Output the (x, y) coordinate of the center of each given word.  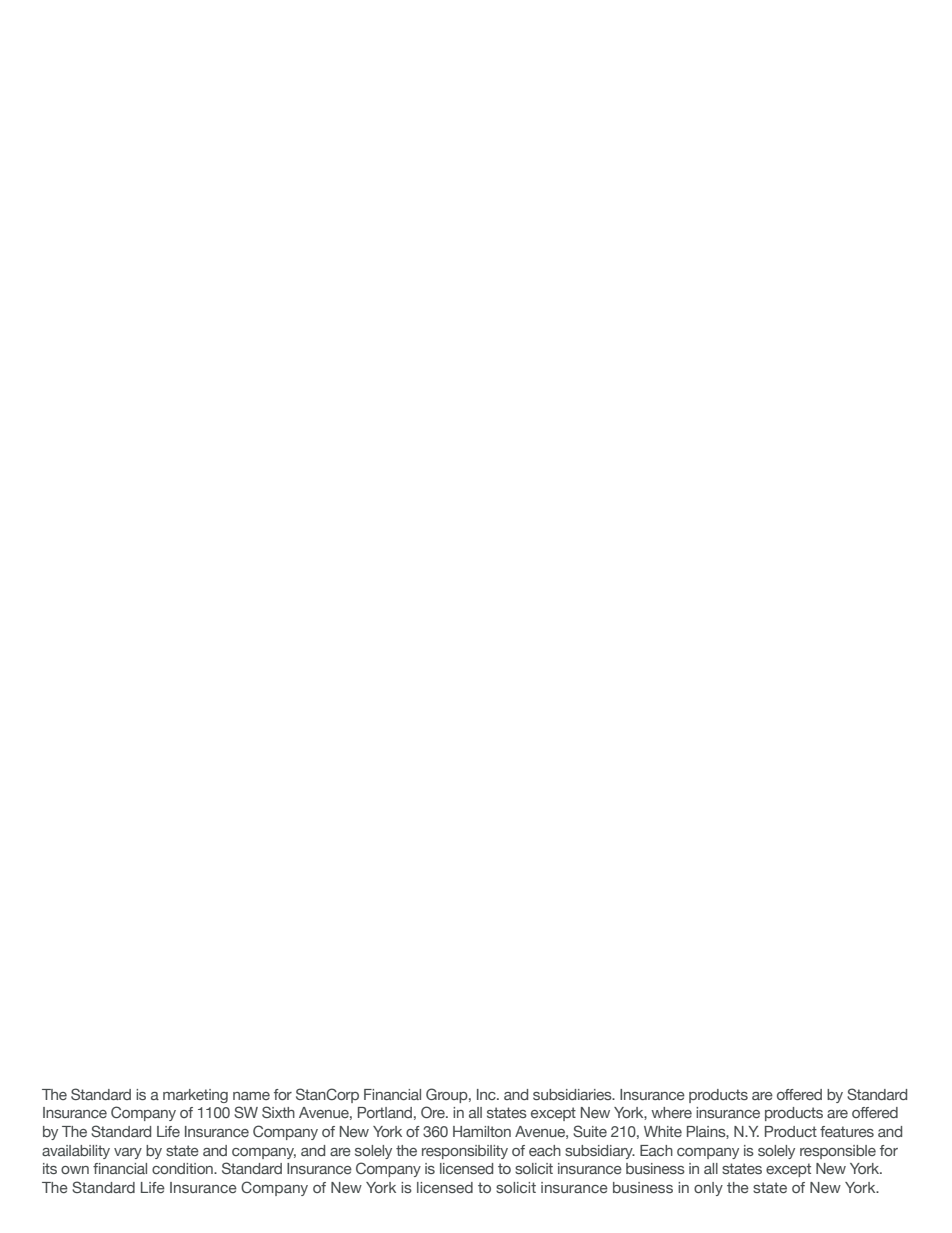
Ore (434, 1112)
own (75, 1170)
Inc (487, 1094)
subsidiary (600, 1152)
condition (183, 1168)
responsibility (465, 1152)
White (663, 1131)
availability (76, 1152)
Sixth (278, 1112)
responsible (838, 1152)
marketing (195, 1096)
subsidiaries (573, 1094)
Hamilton (482, 1131)
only (708, 1189)
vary (128, 1153)
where (671, 1112)
